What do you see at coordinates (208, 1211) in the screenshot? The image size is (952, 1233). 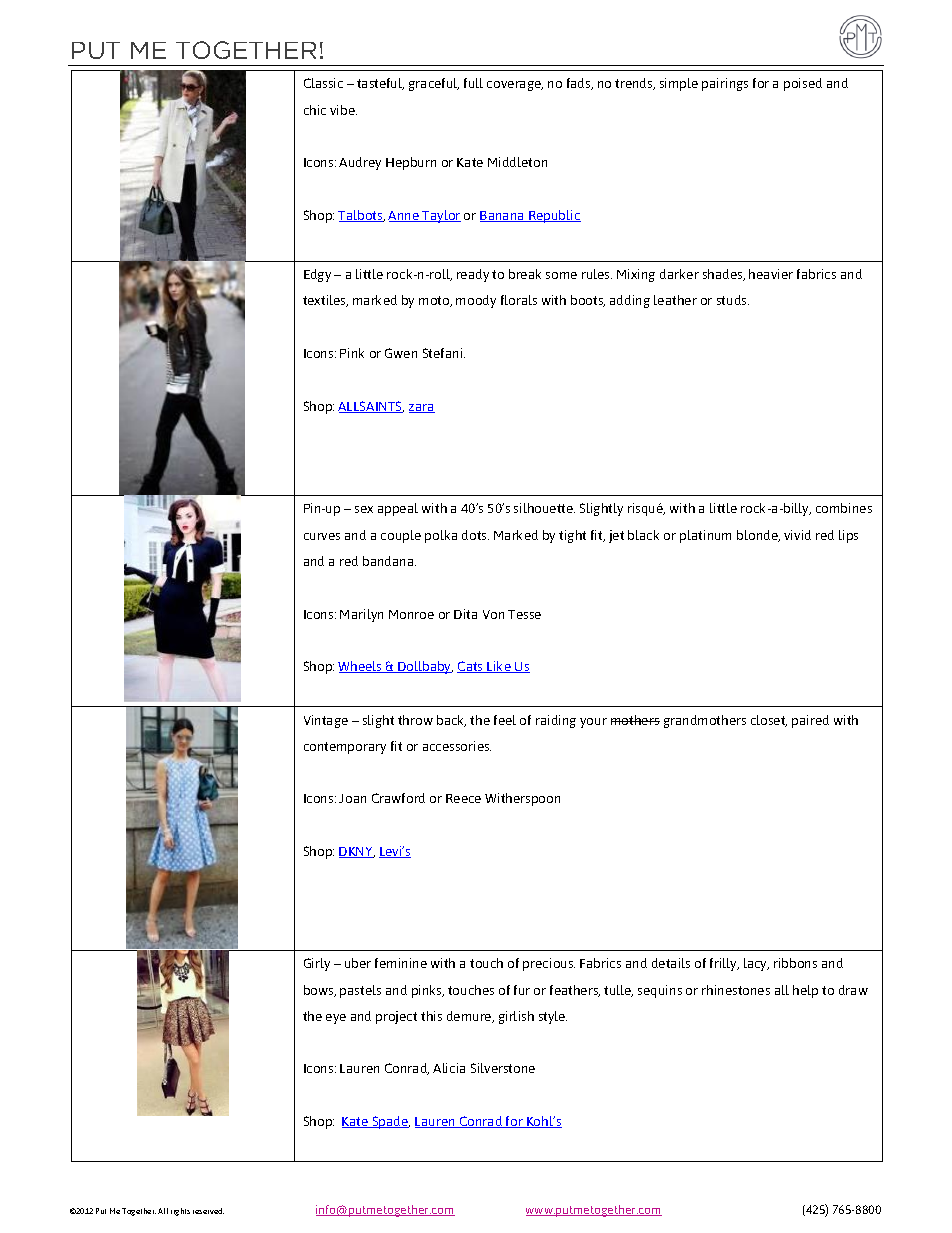 I see `reserved` at bounding box center [208, 1211].
